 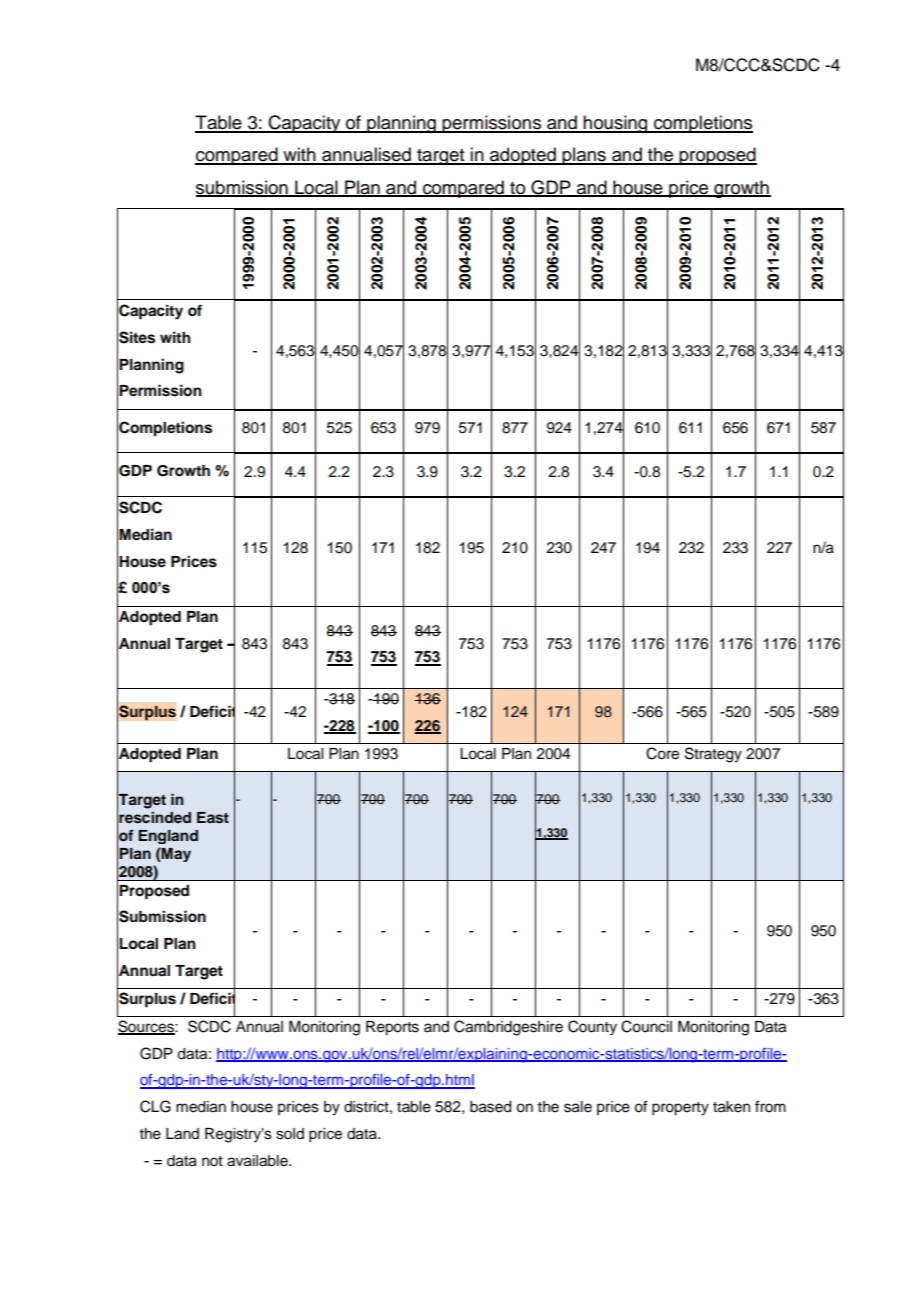 I want to click on East, so click(x=213, y=818).
